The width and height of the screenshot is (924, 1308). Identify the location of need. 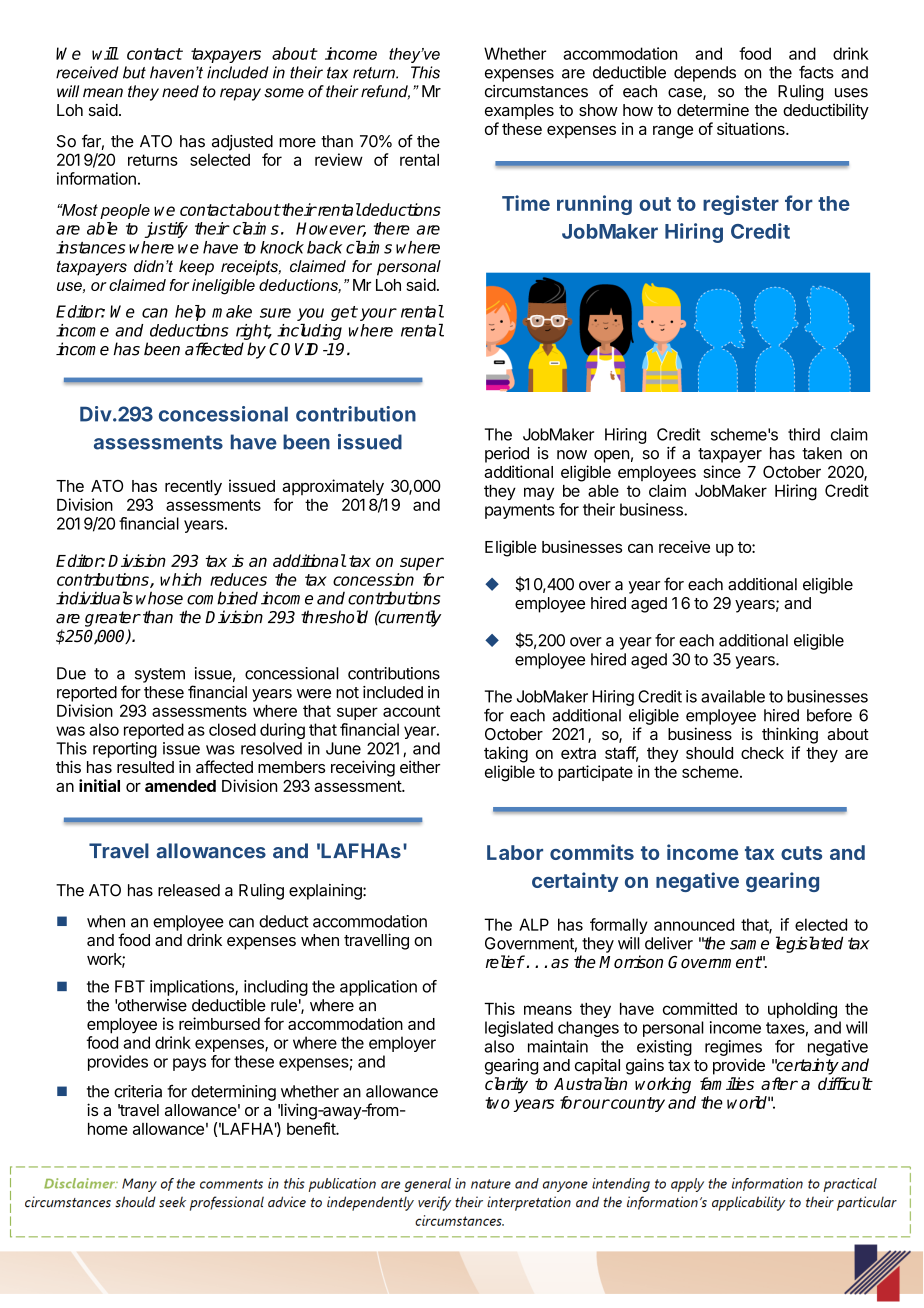
(180, 91).
